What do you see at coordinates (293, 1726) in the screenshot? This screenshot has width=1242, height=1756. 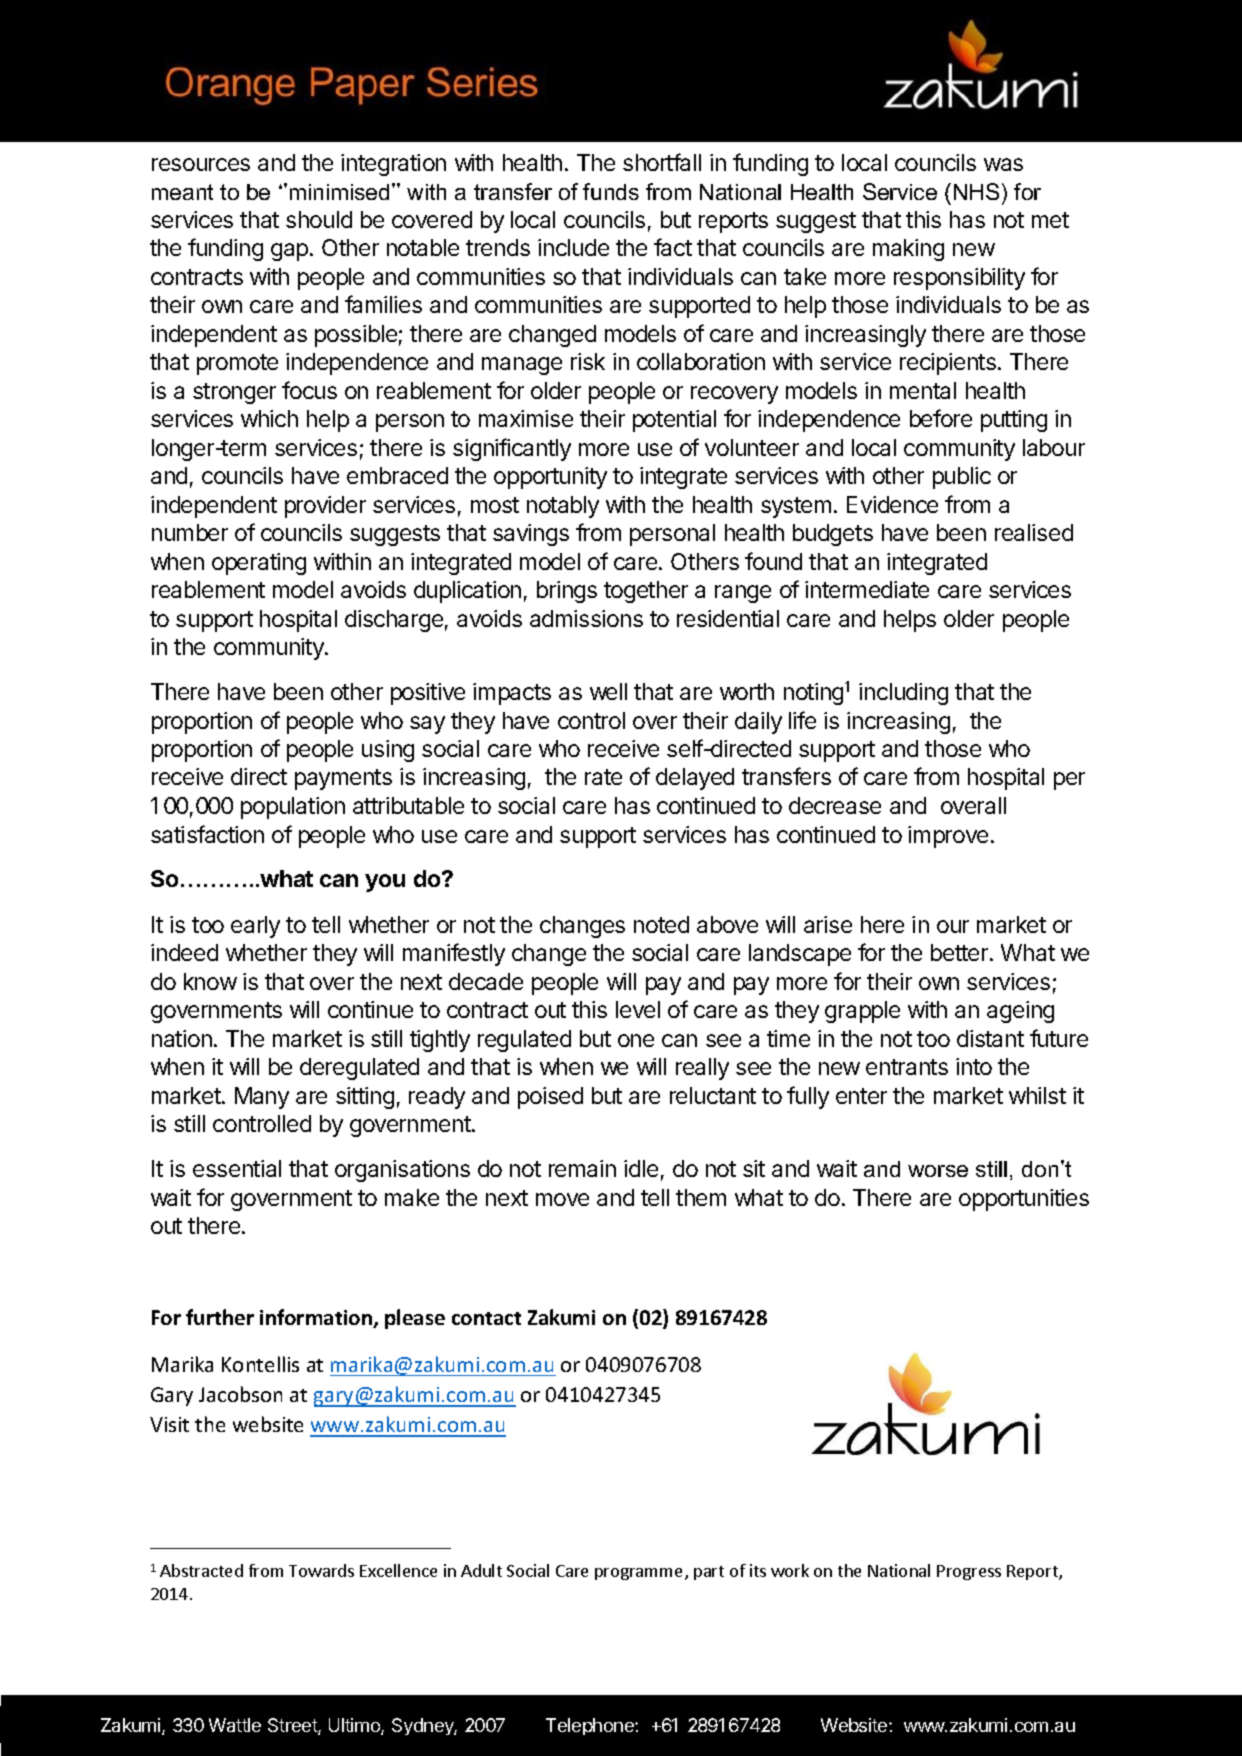 I see `Street` at bounding box center [293, 1726].
